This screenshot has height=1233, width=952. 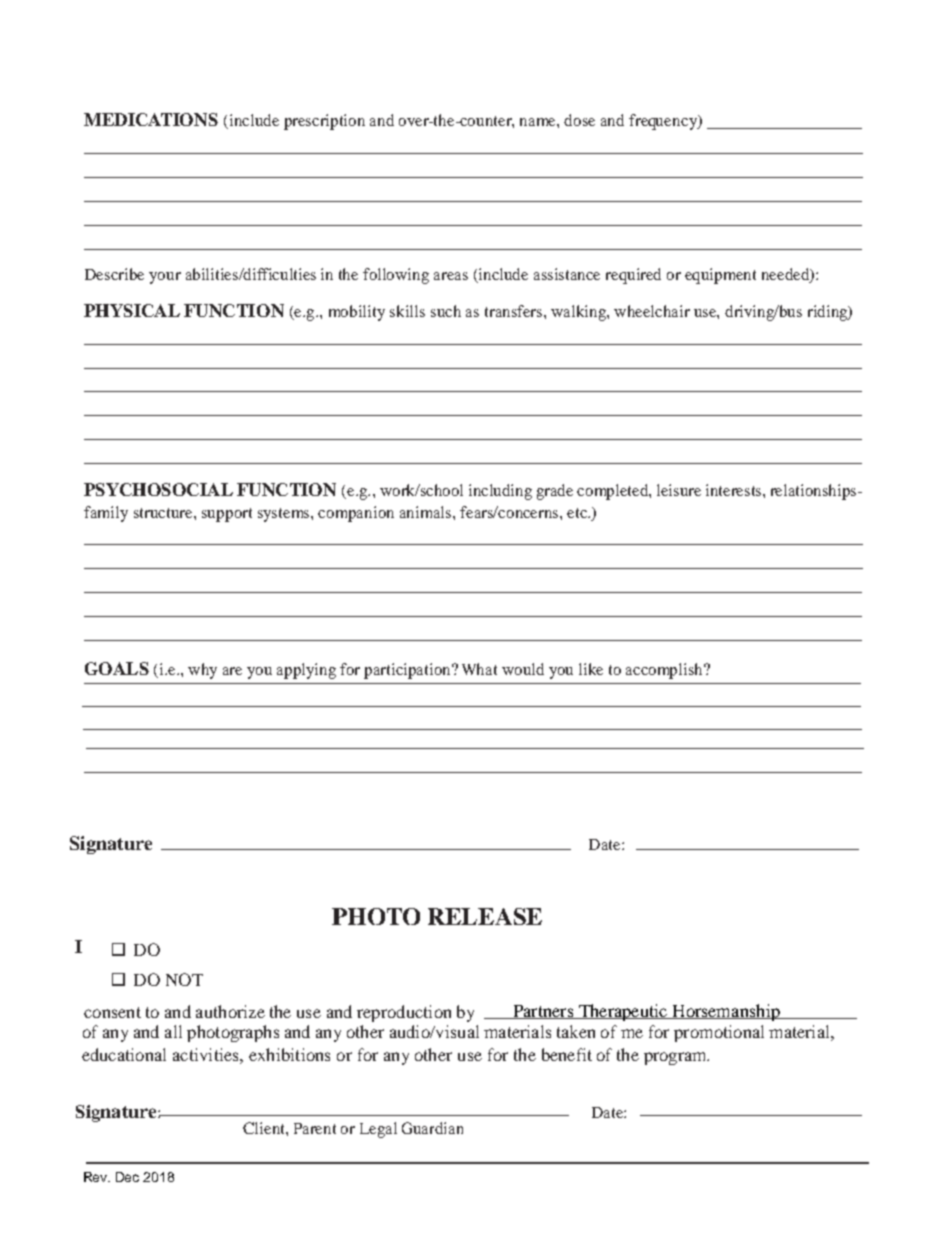 What do you see at coordinates (664, 122) in the screenshot?
I see `frequency` at bounding box center [664, 122].
